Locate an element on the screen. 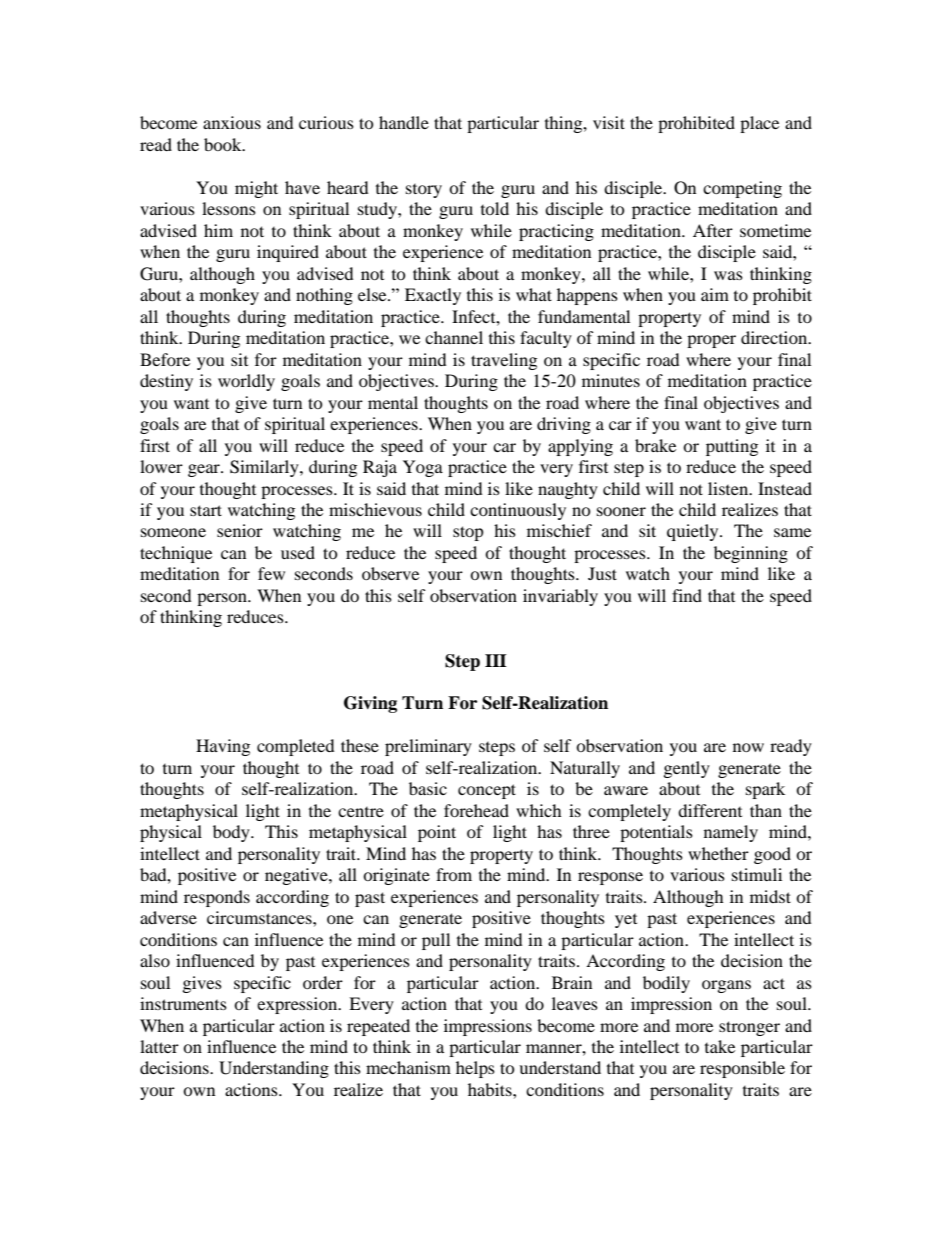 The image size is (952, 1233). latter is located at coordinates (159, 1046).
